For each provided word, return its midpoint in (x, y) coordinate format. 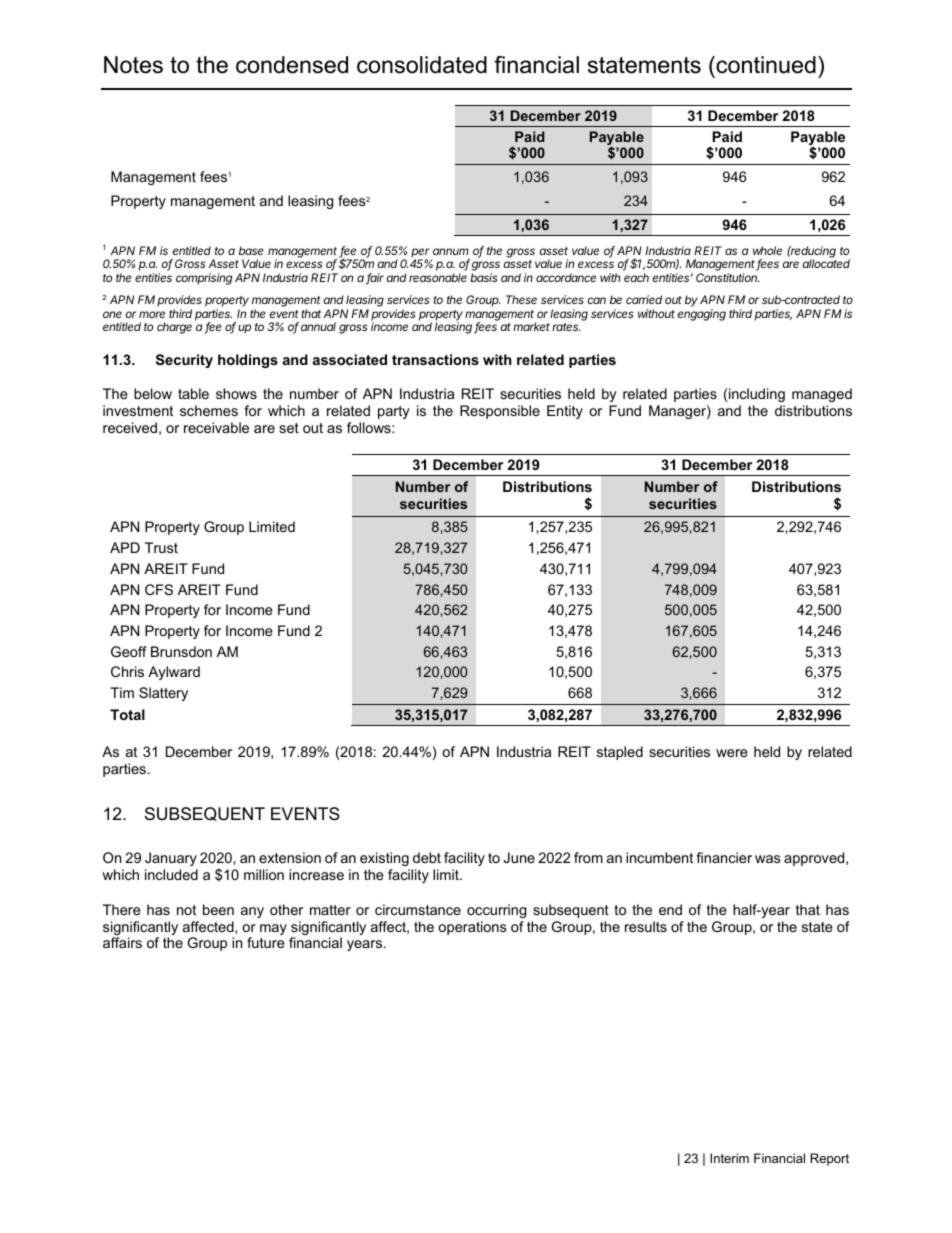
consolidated (422, 65)
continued (765, 65)
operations (472, 928)
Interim (729, 1158)
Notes (133, 65)
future (266, 942)
